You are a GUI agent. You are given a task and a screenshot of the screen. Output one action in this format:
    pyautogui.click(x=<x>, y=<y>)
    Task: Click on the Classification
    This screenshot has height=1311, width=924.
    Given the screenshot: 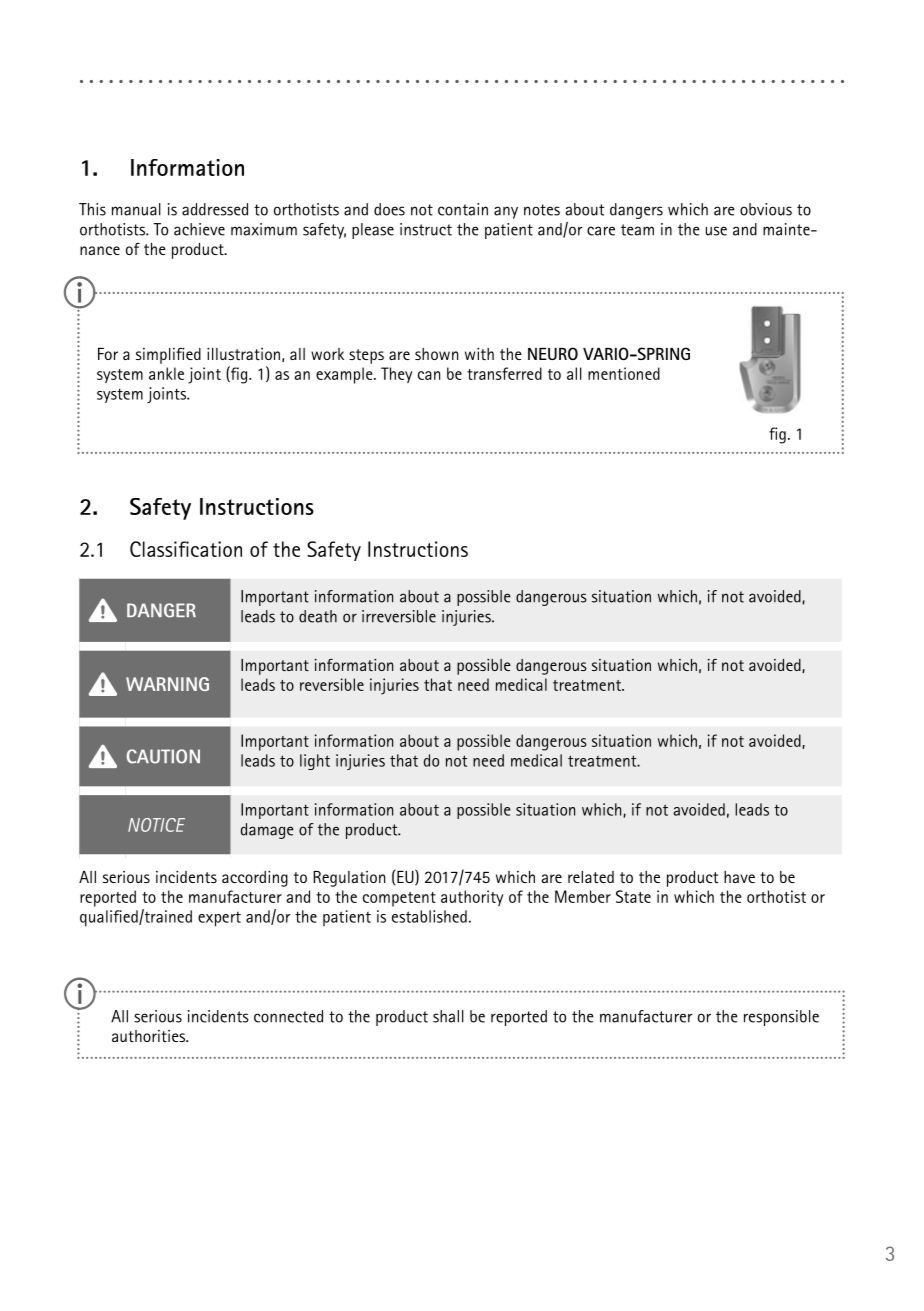 What is the action you would take?
    pyautogui.click(x=186, y=549)
